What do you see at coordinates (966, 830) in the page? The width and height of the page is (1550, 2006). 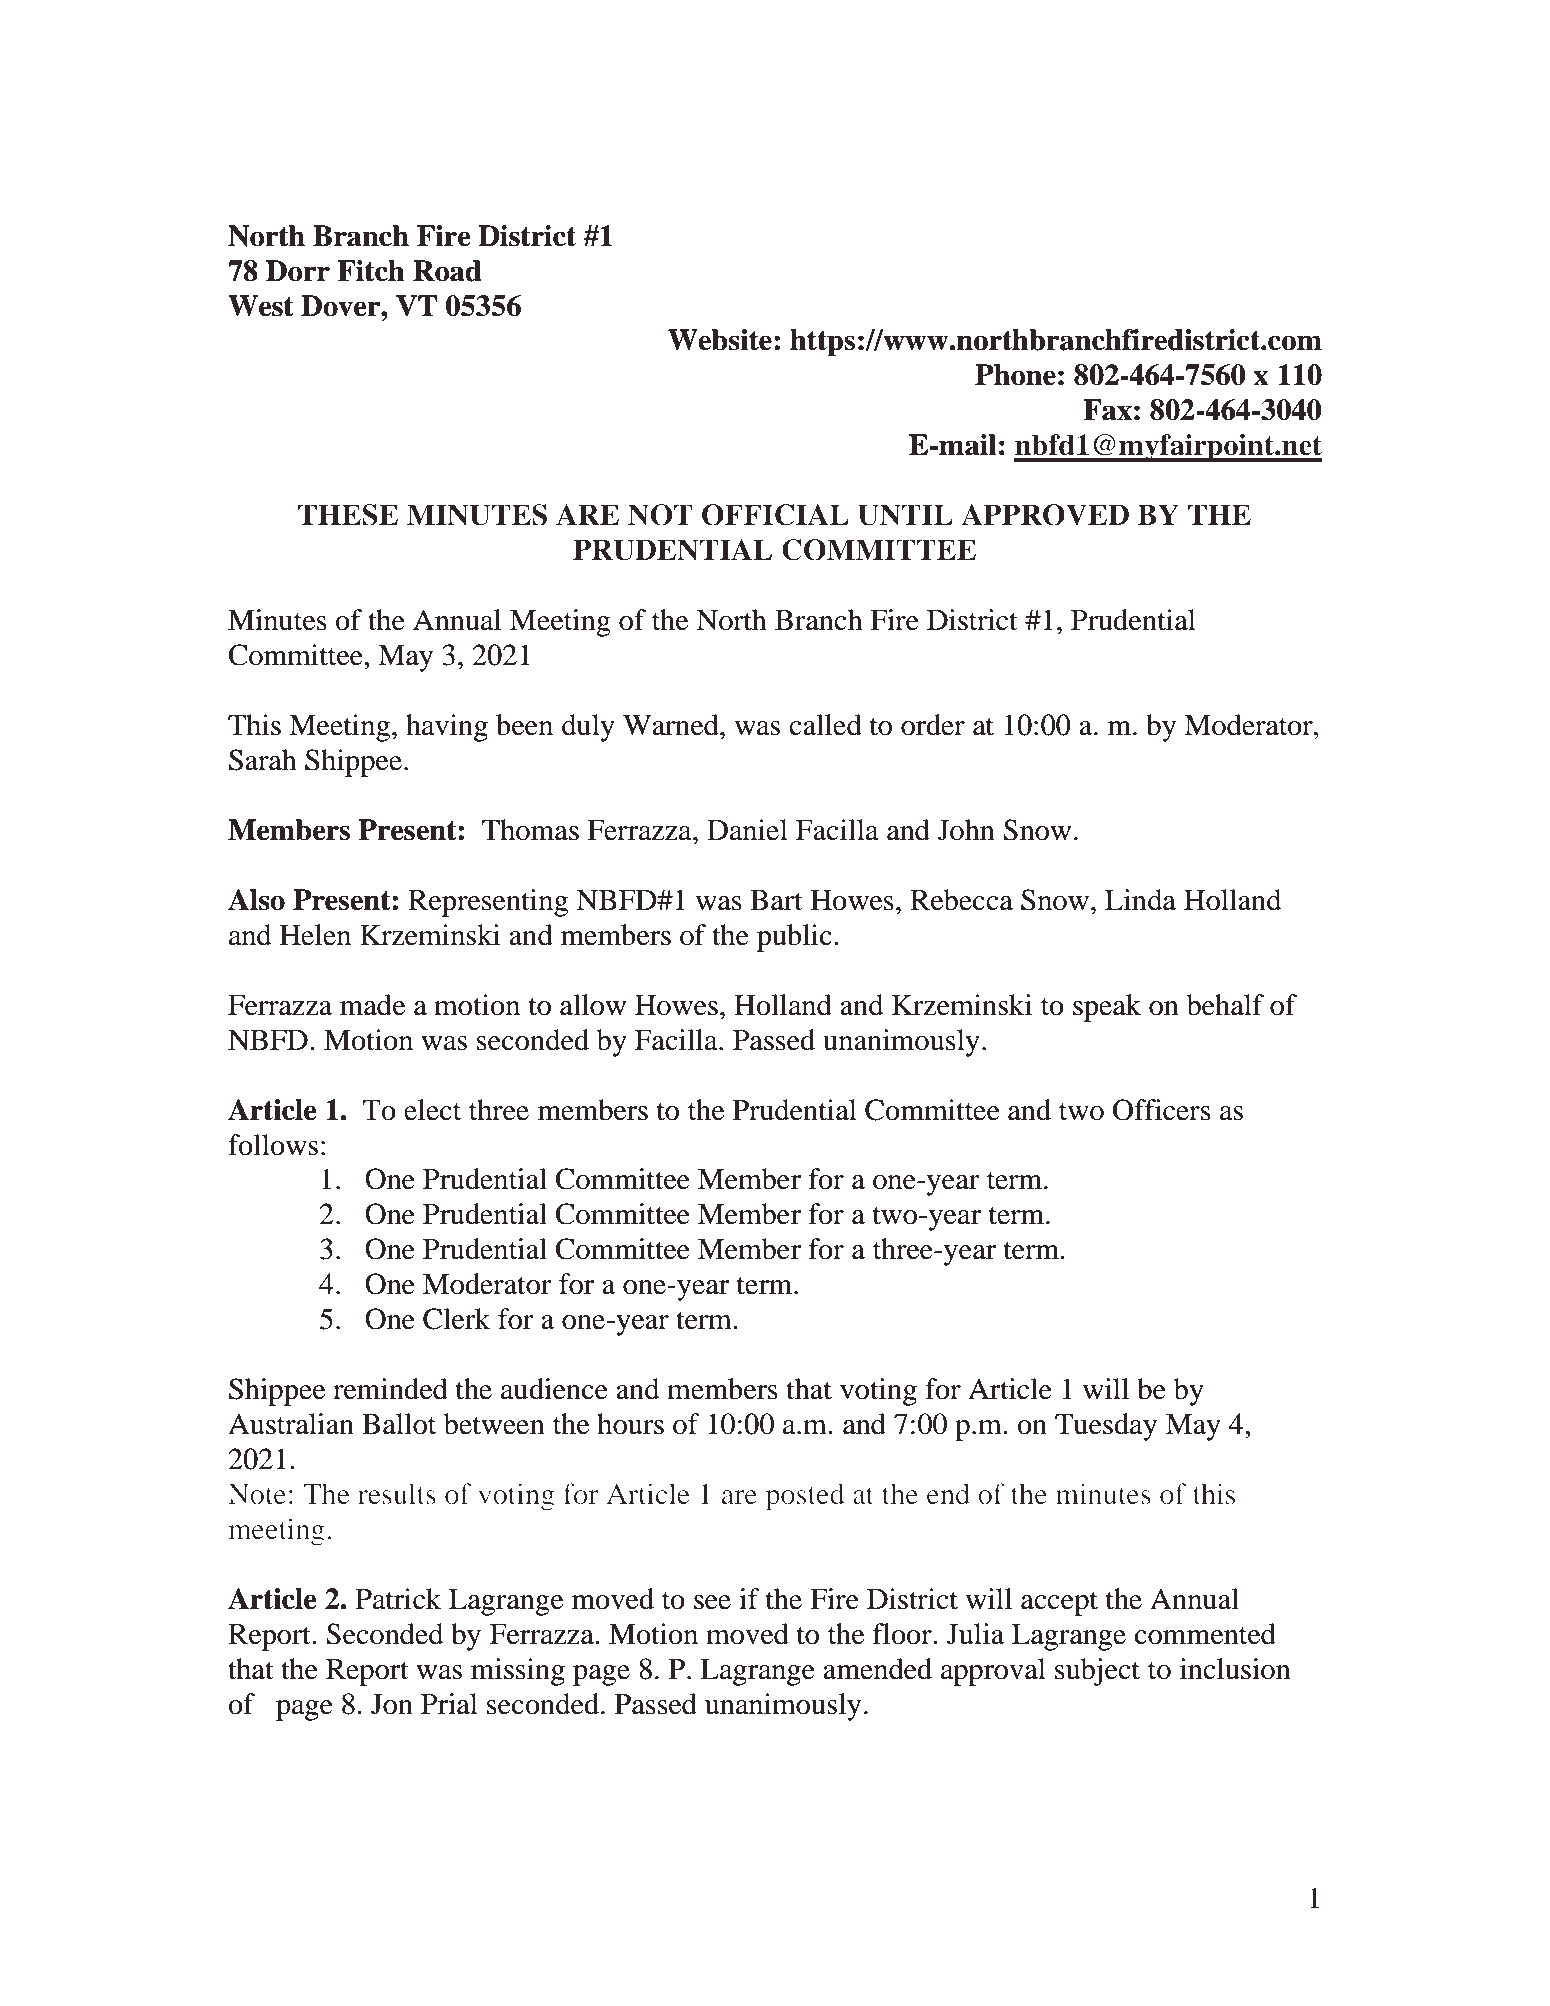 I see `John` at bounding box center [966, 830].
